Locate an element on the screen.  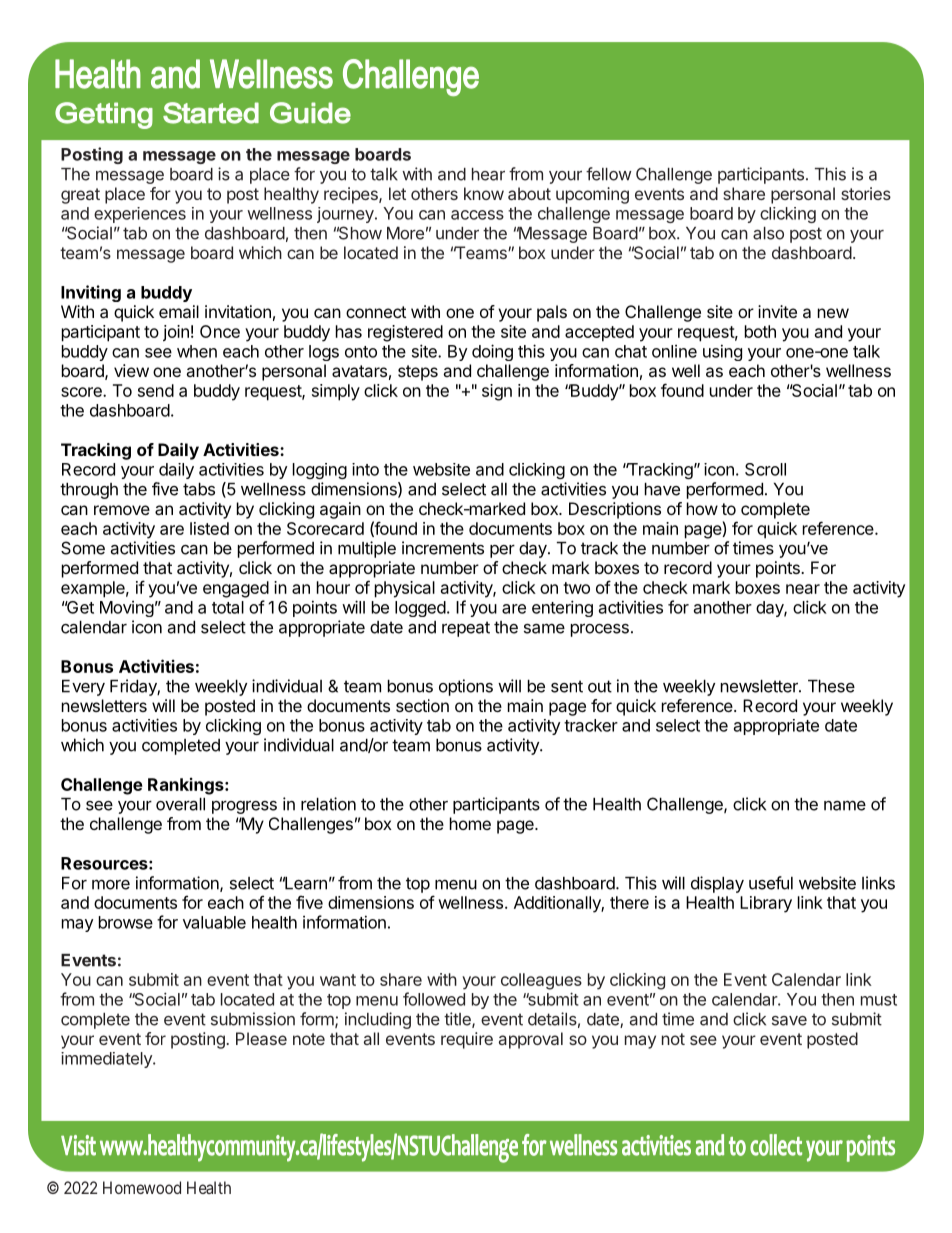
name is located at coordinates (845, 805).
